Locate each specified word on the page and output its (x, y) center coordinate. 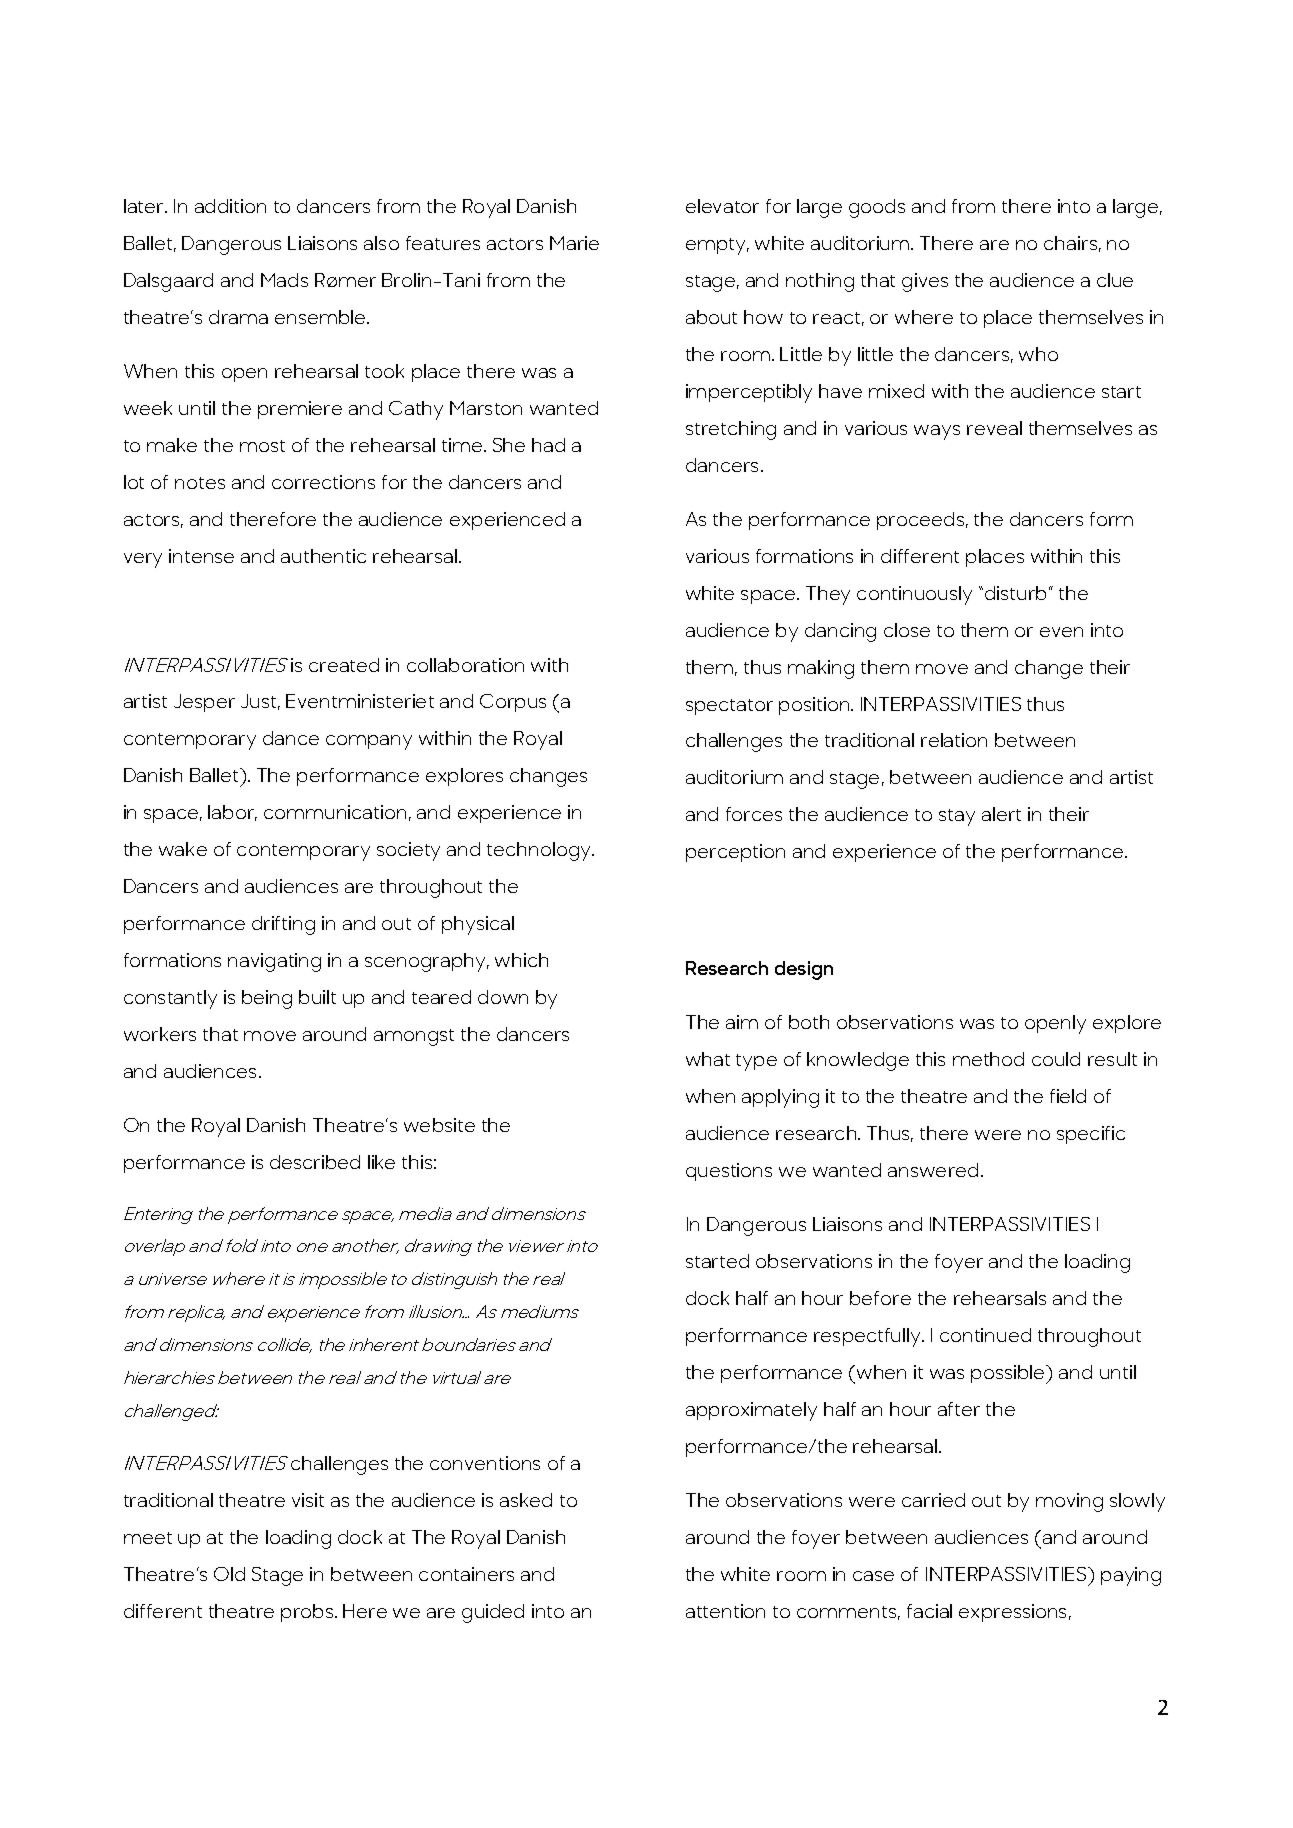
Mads (284, 280)
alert (1001, 814)
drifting (283, 925)
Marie (574, 243)
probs (308, 1613)
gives (925, 282)
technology (540, 851)
